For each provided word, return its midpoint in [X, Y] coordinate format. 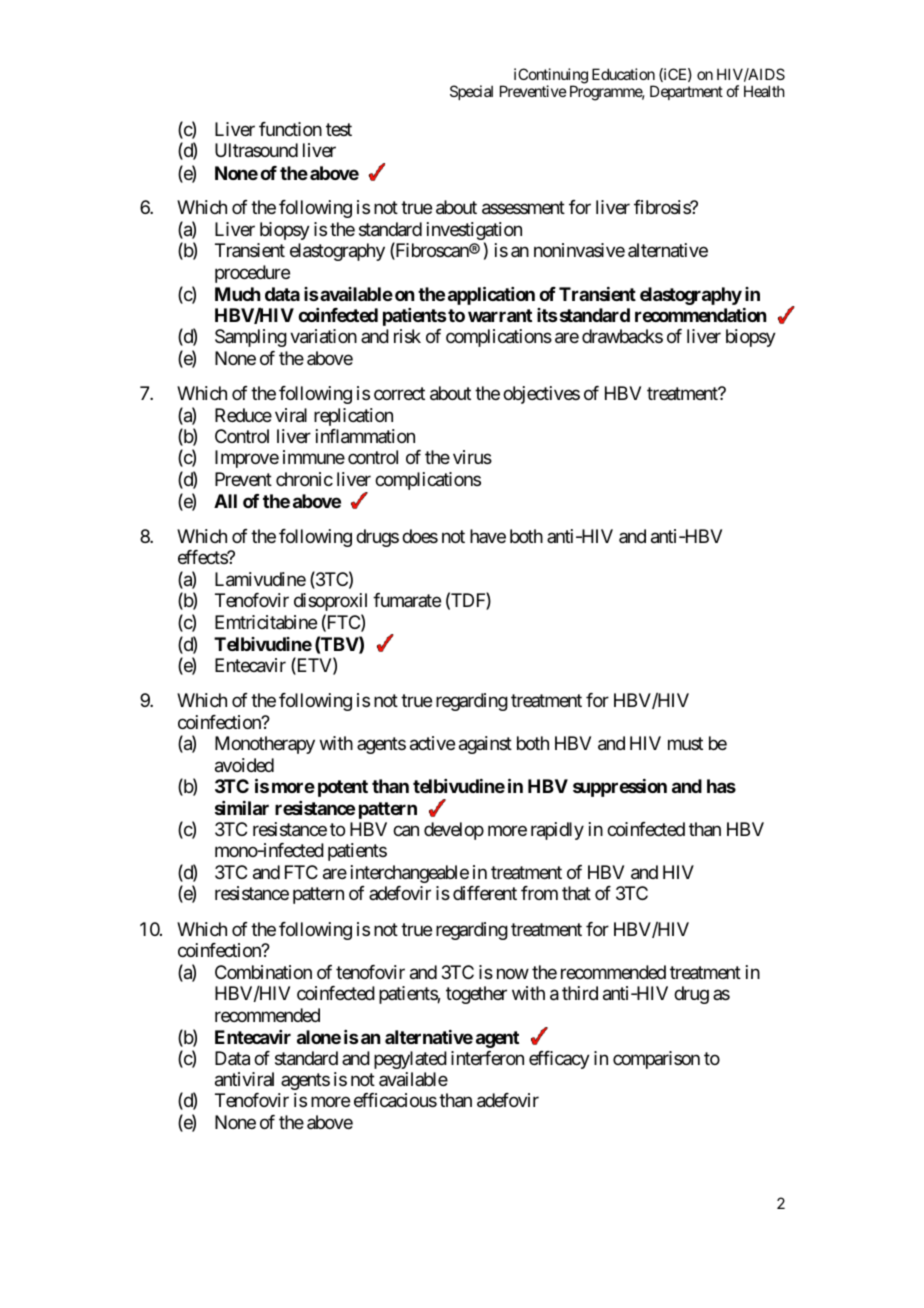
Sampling [251, 338]
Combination [263, 972]
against [485, 745]
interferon [487, 1058]
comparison [656, 1060]
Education [623, 74]
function [290, 129]
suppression [620, 788]
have [488, 536]
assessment [523, 208]
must [685, 743]
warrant [500, 315]
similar [242, 808]
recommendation [700, 315]
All [225, 501]
